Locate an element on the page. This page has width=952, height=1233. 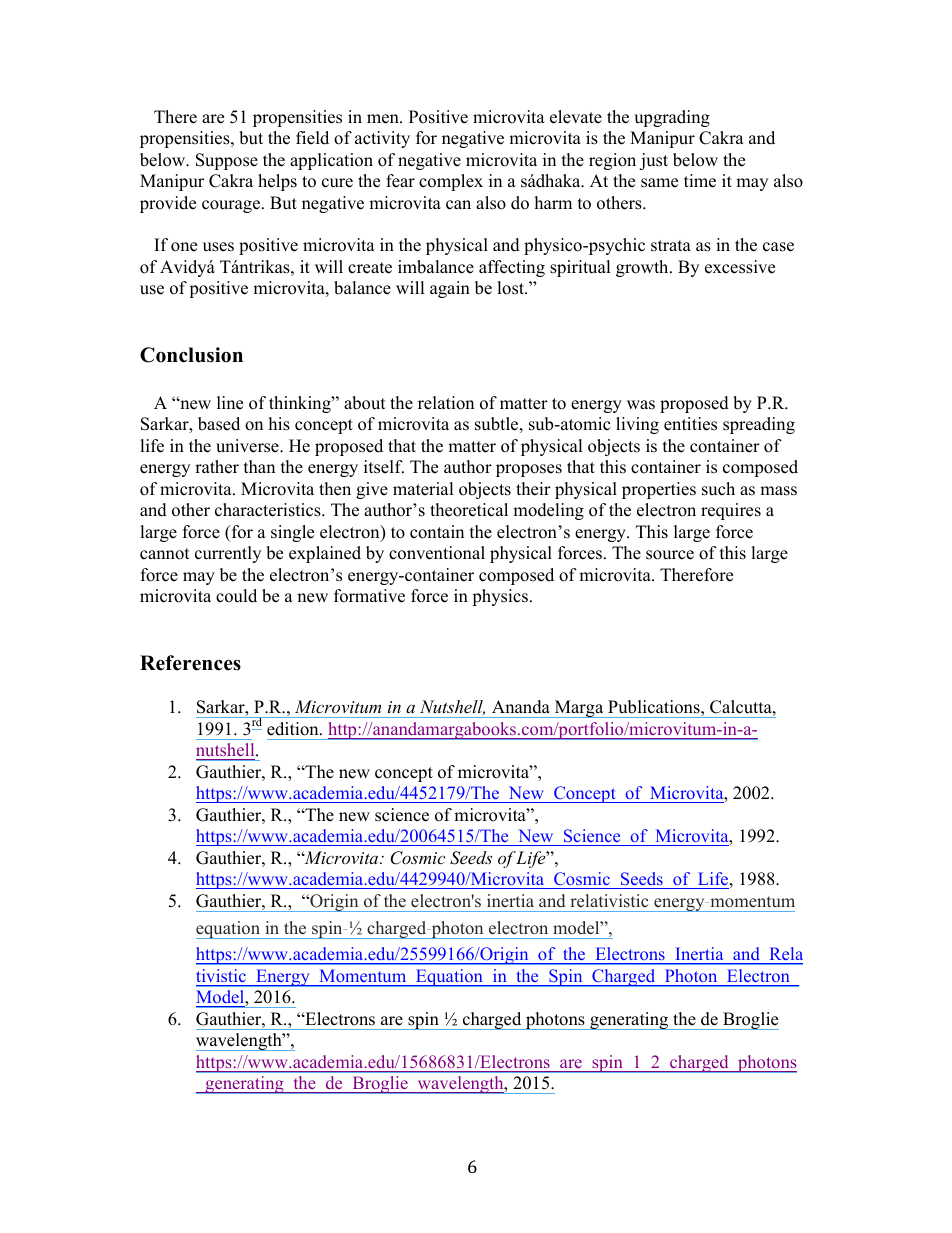
source is located at coordinates (670, 555).
